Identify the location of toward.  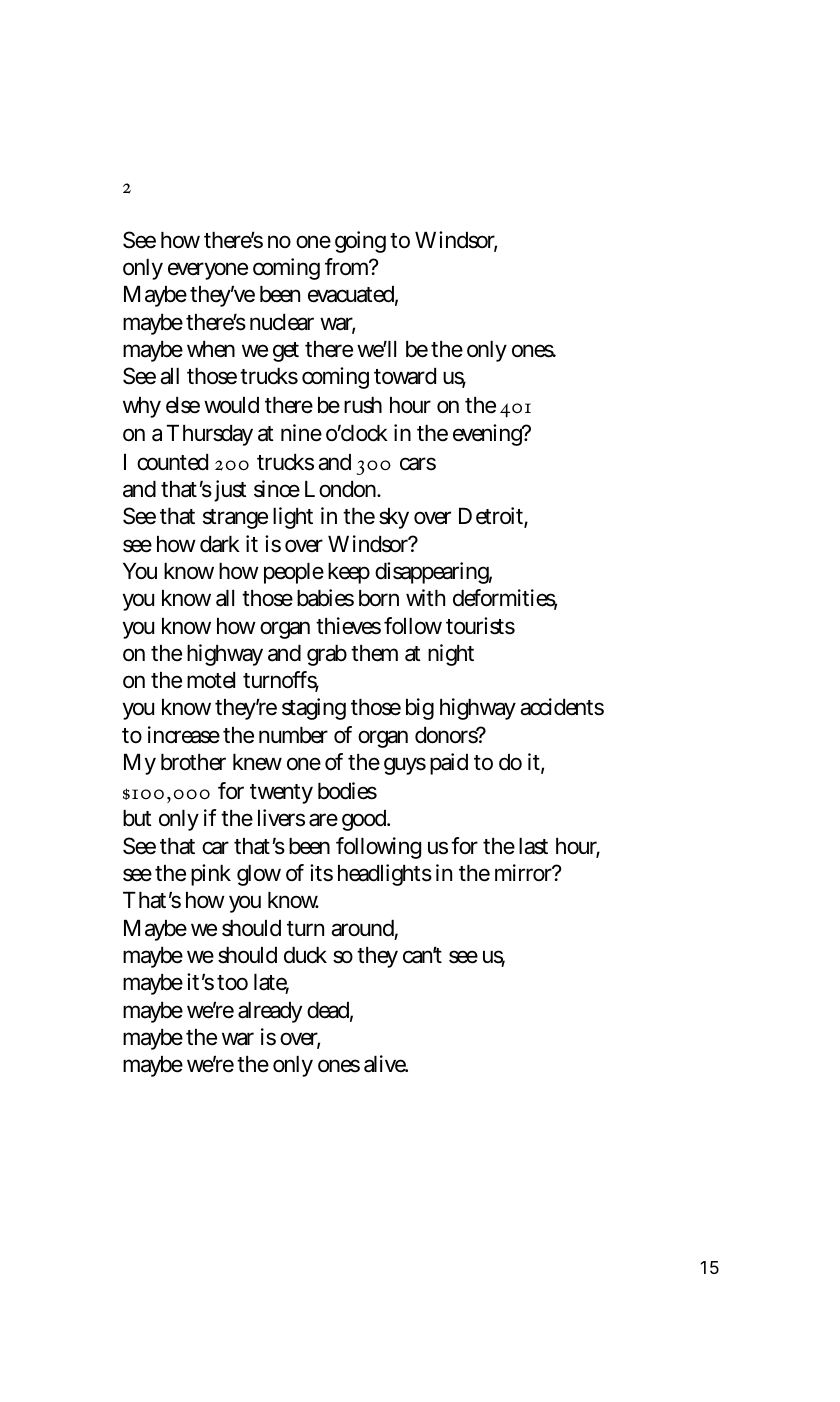
(405, 376).
